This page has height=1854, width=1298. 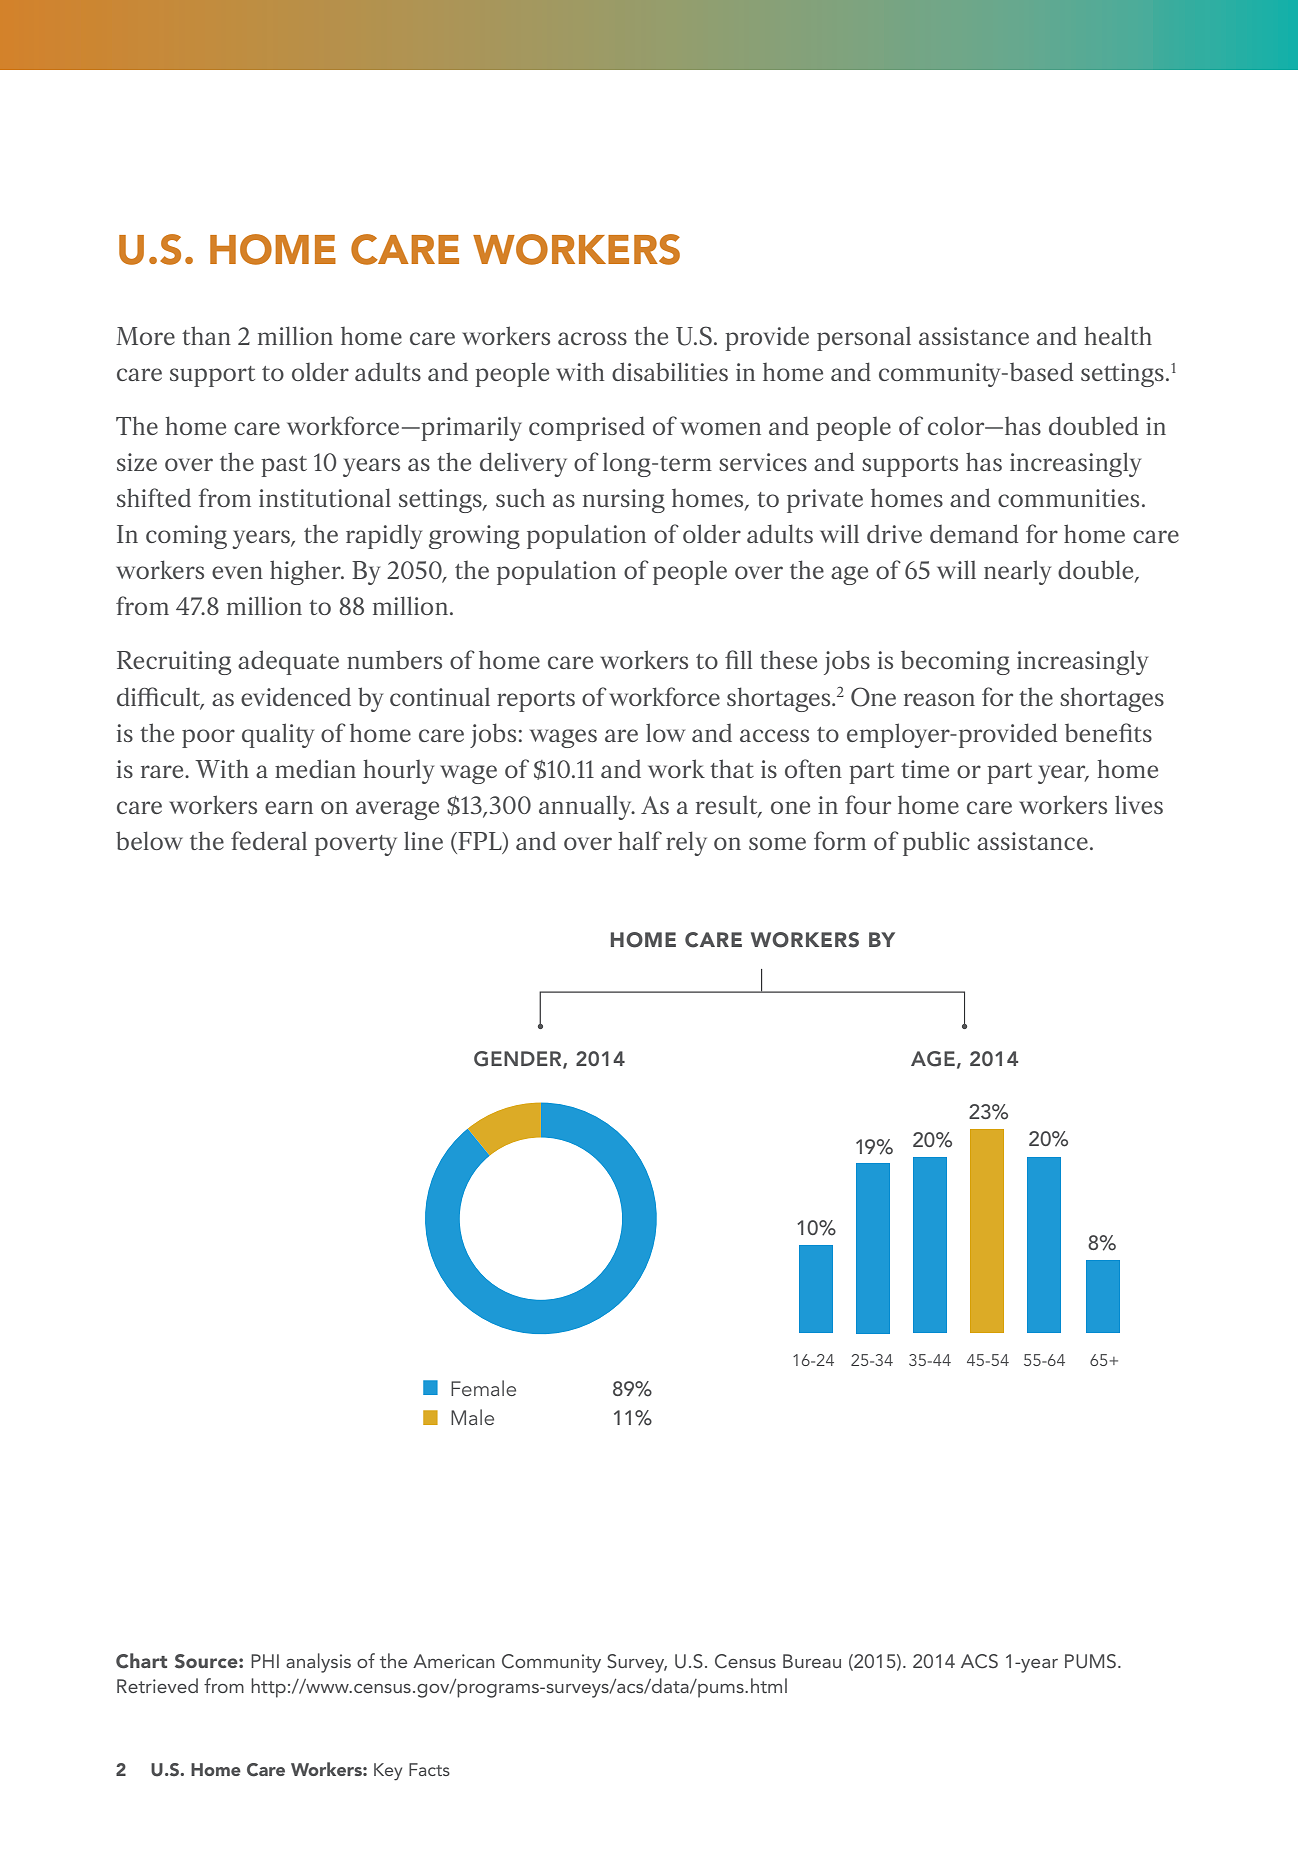 What do you see at coordinates (269, 840) in the page?
I see `federal` at bounding box center [269, 840].
